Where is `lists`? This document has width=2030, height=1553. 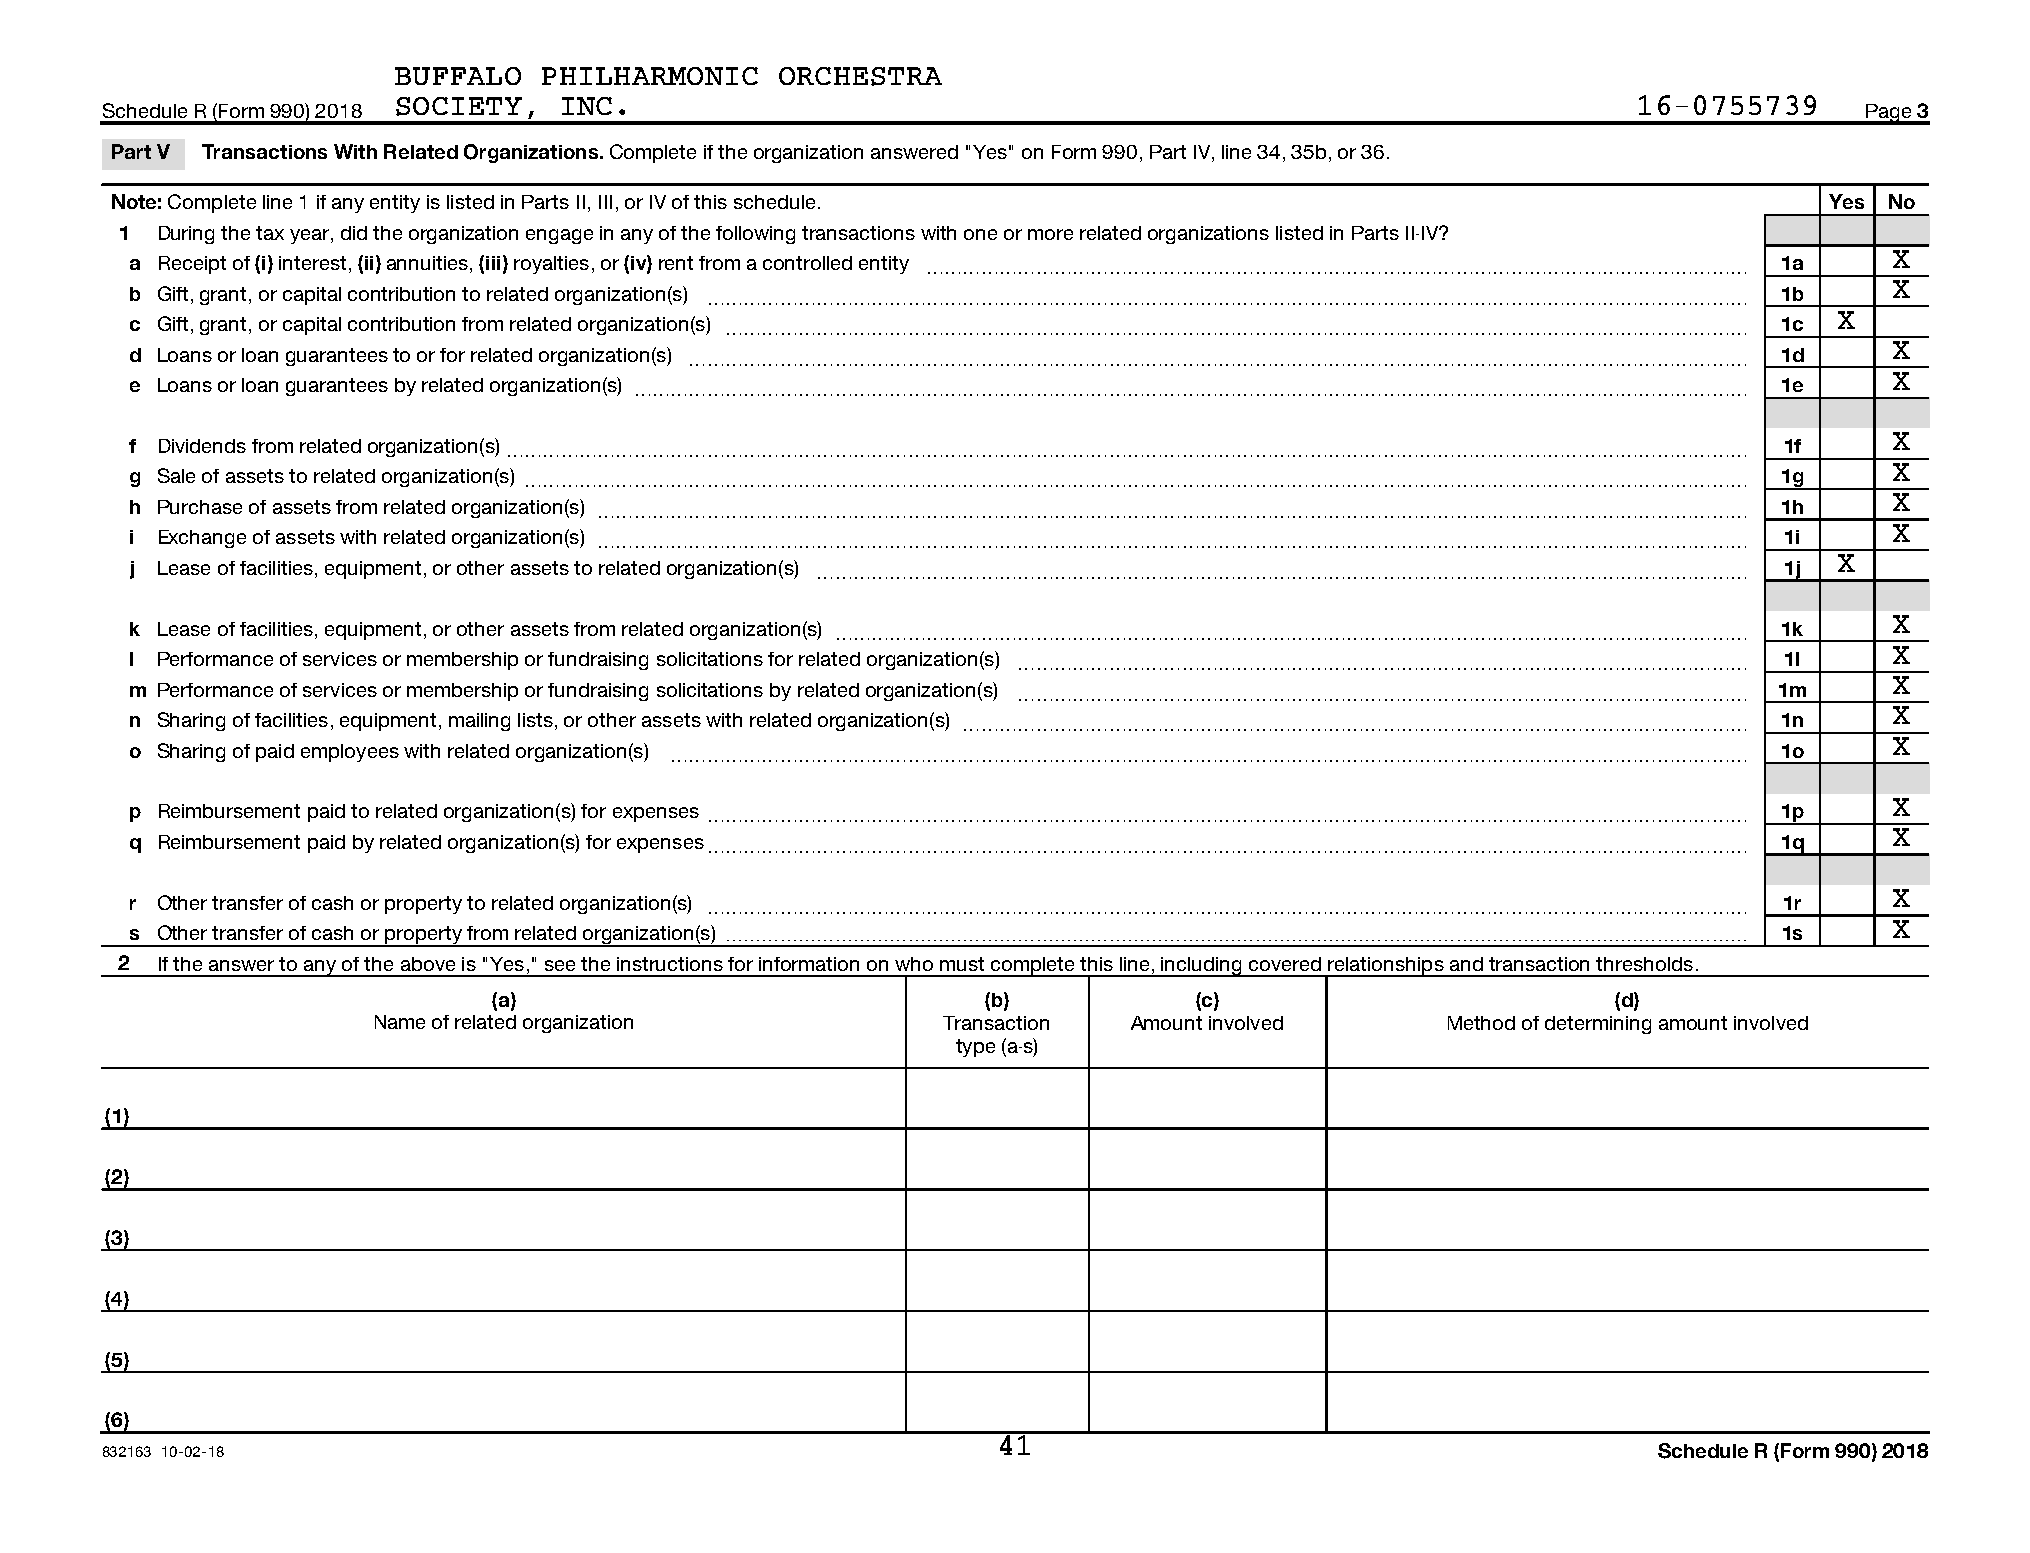
lists is located at coordinates (535, 720).
